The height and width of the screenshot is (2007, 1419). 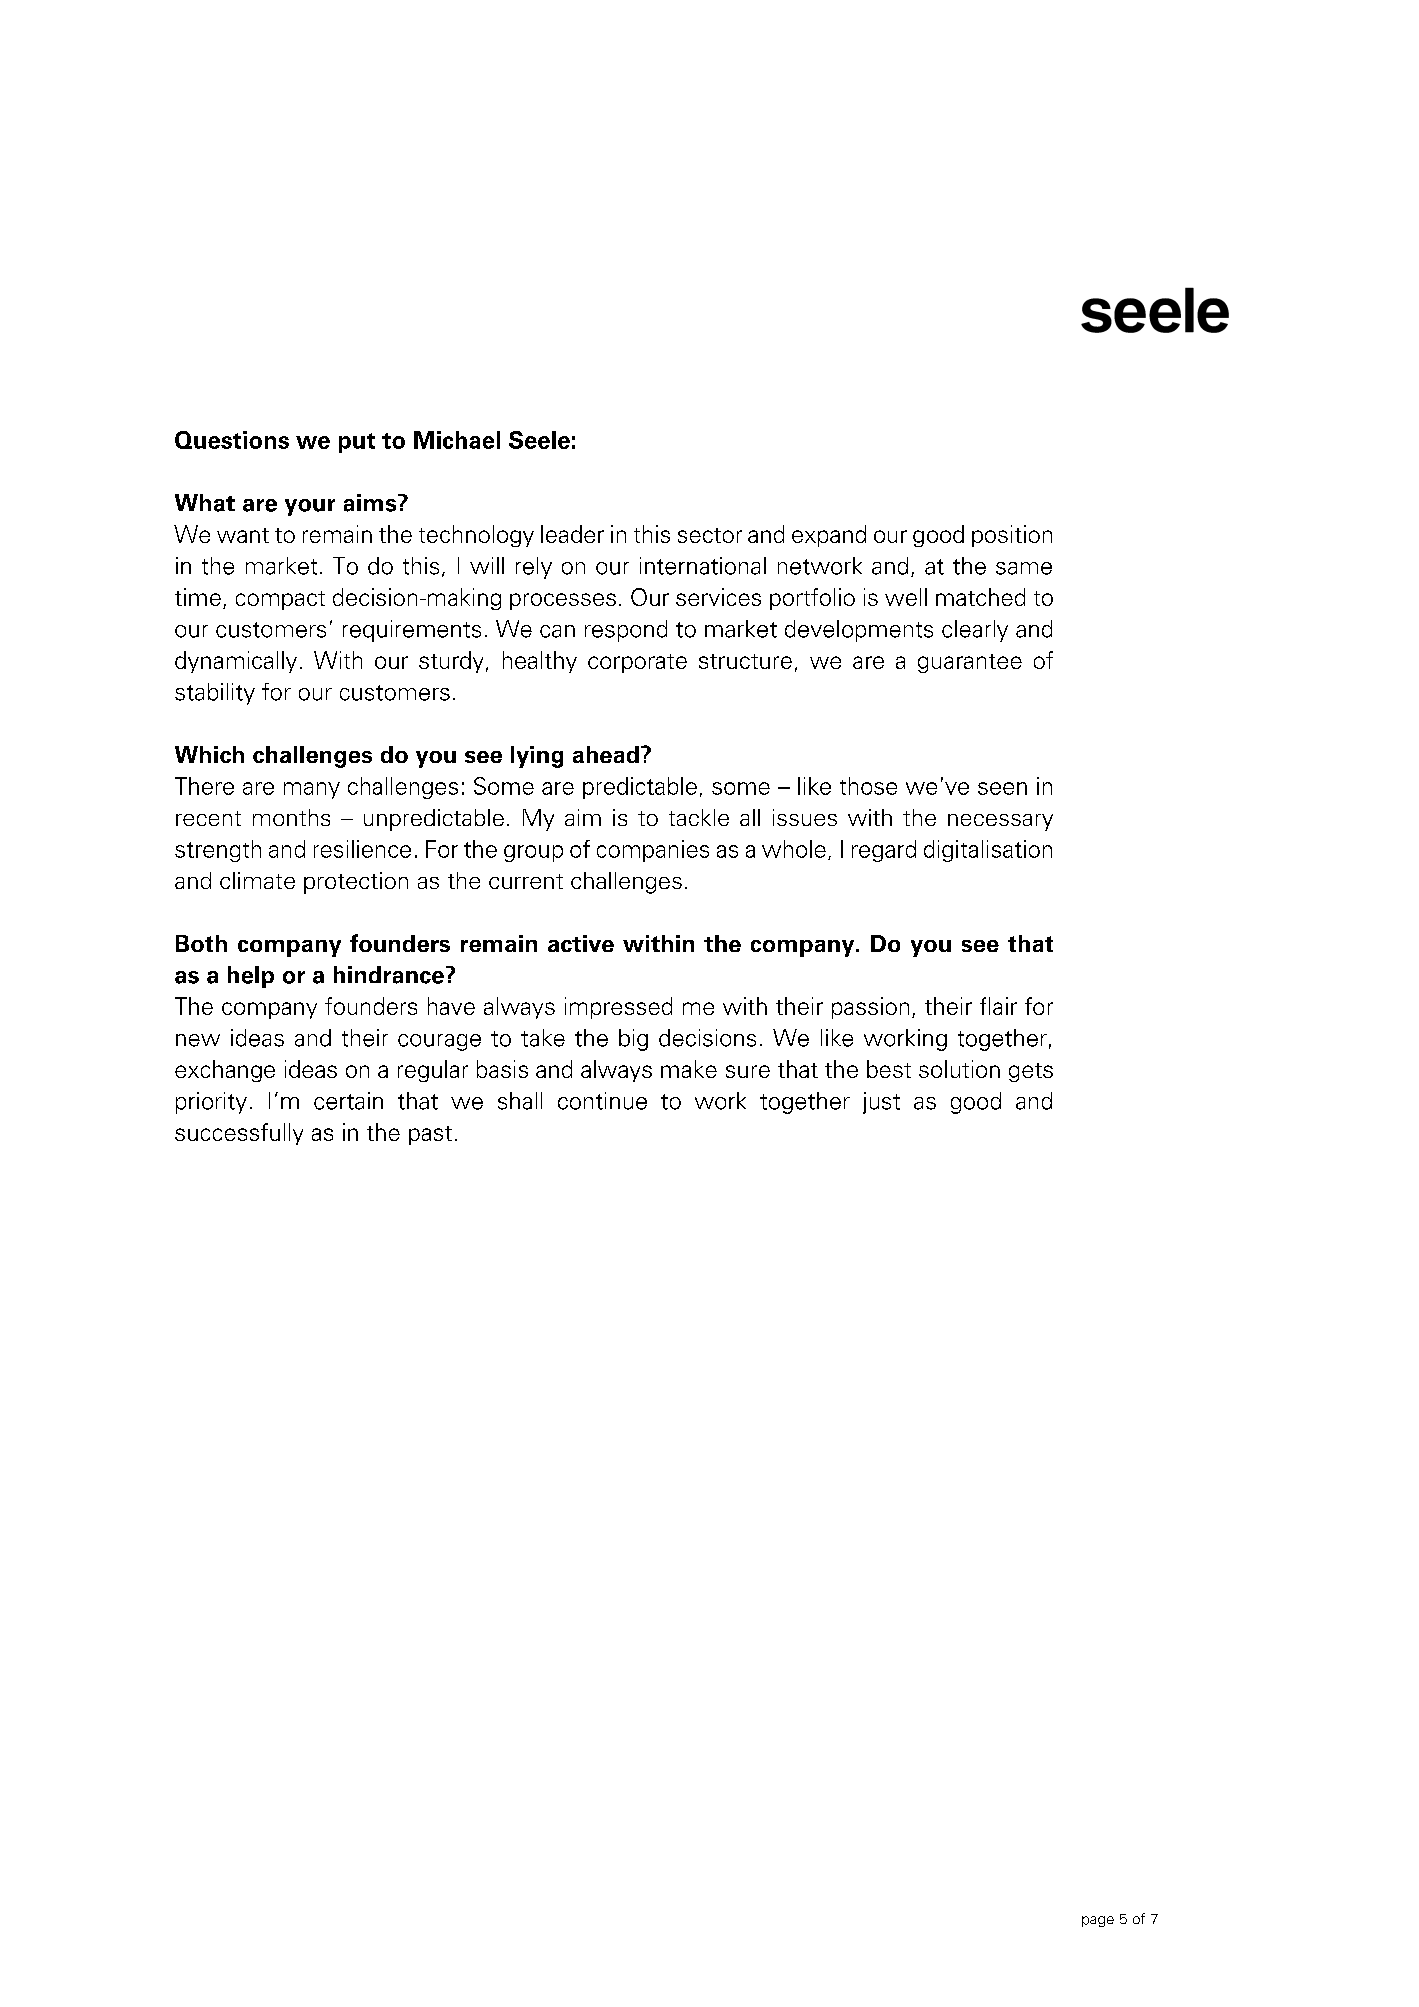 I want to click on successfully, so click(x=239, y=1134).
